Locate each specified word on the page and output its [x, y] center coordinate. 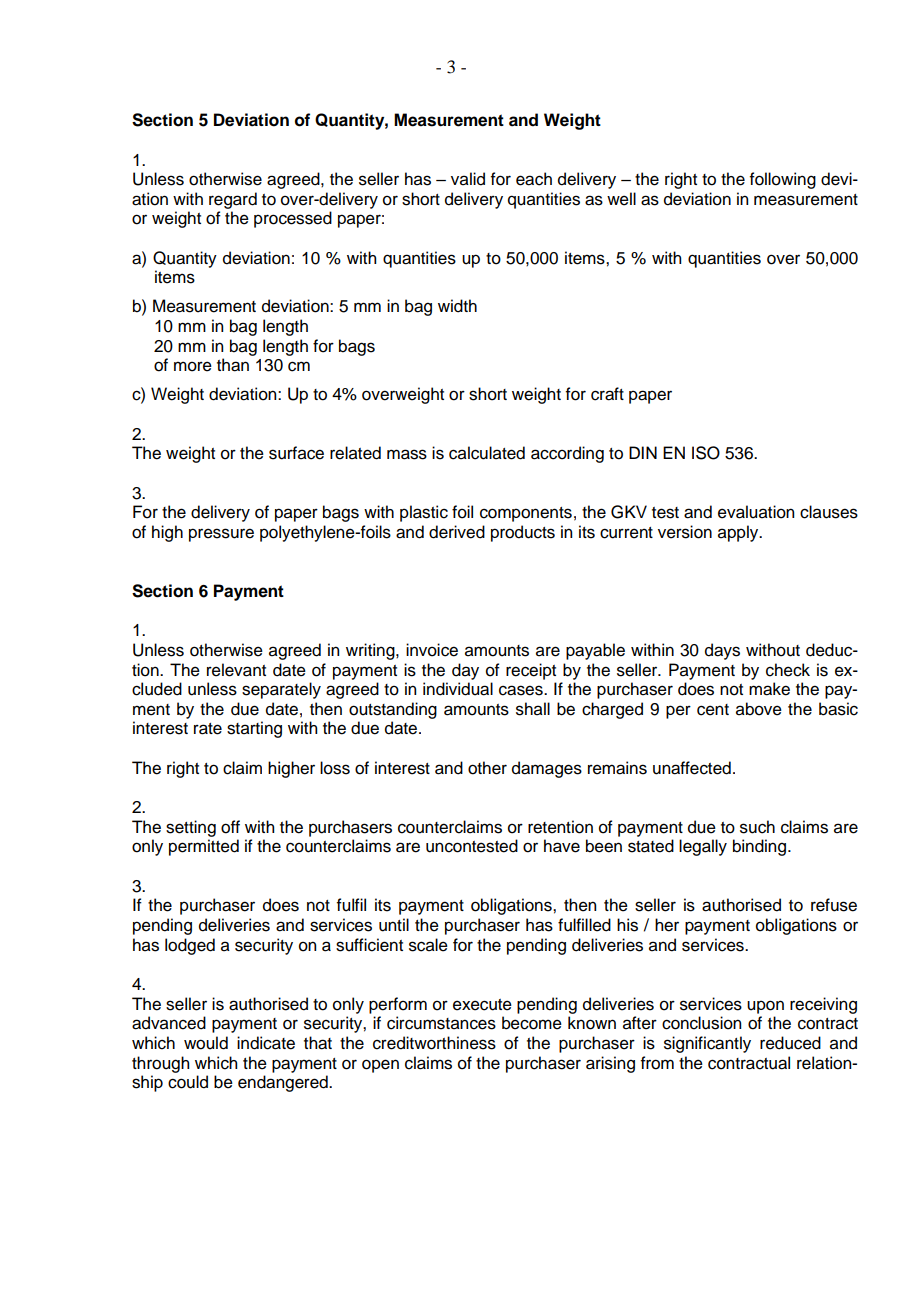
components [526, 514]
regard [233, 200]
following [783, 180]
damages [547, 769]
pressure [221, 535]
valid [468, 179]
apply [739, 533]
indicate [266, 1043]
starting [254, 729]
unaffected [692, 768]
